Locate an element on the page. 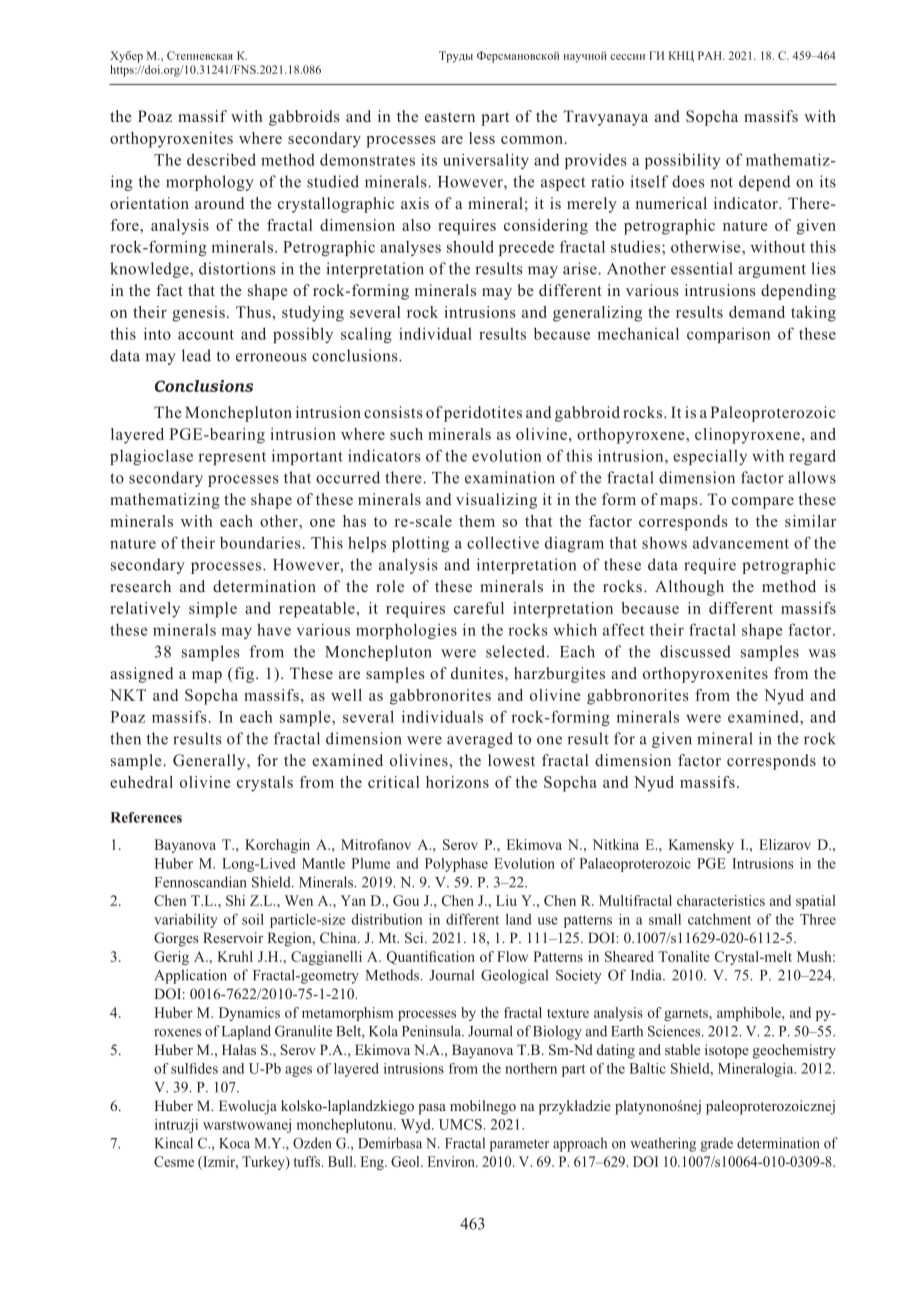 Image resolution: width=924 pixels, height=1308 pixels. characteristics is located at coordinates (721, 900).
